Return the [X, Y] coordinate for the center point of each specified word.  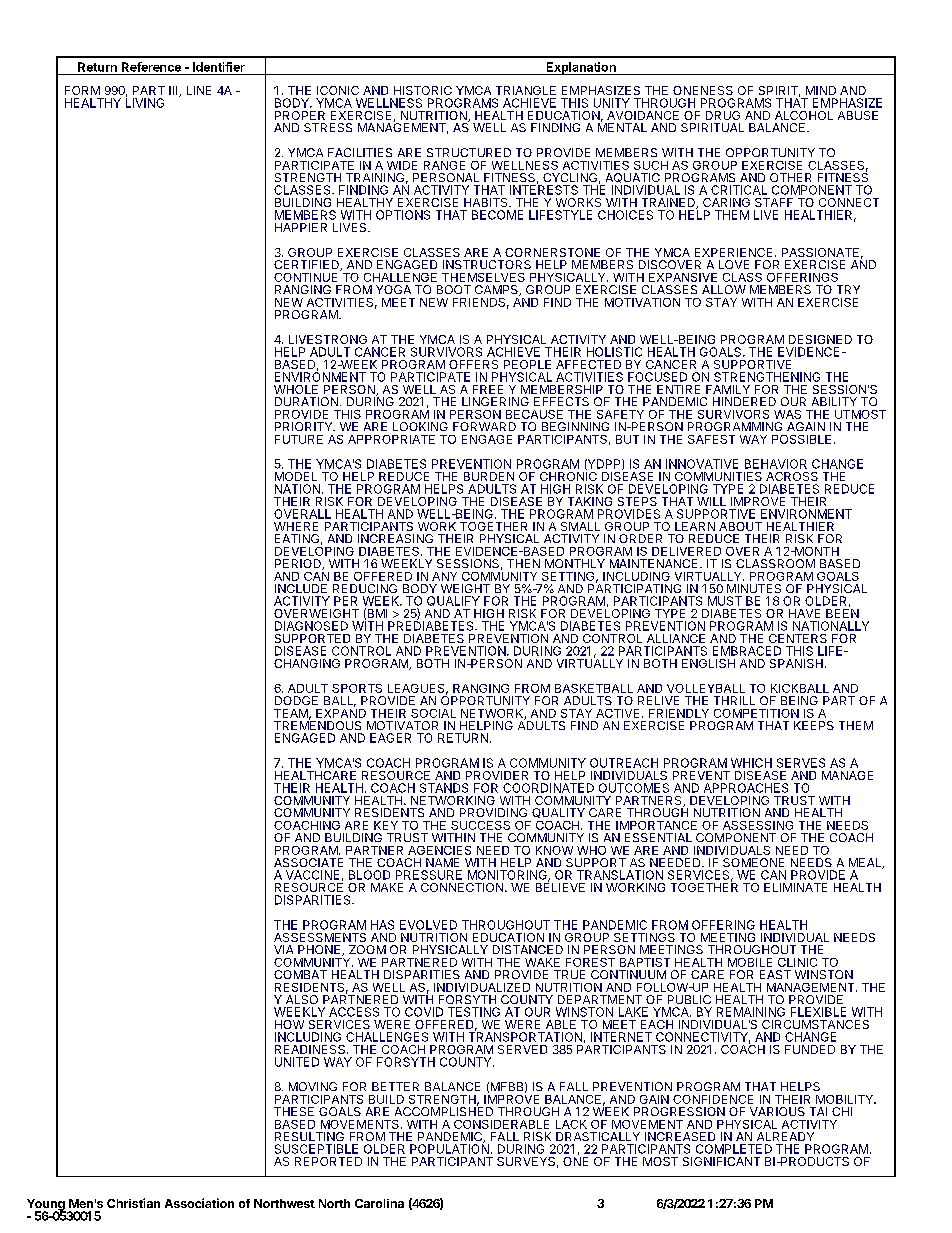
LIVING [145, 102]
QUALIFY [453, 601]
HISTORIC [423, 90]
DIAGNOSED [311, 626]
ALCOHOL [804, 115]
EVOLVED [428, 925]
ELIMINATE [795, 887]
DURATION [306, 401]
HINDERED [744, 401]
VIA [283, 949]
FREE [488, 389]
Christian [133, 1203]
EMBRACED [747, 651]
